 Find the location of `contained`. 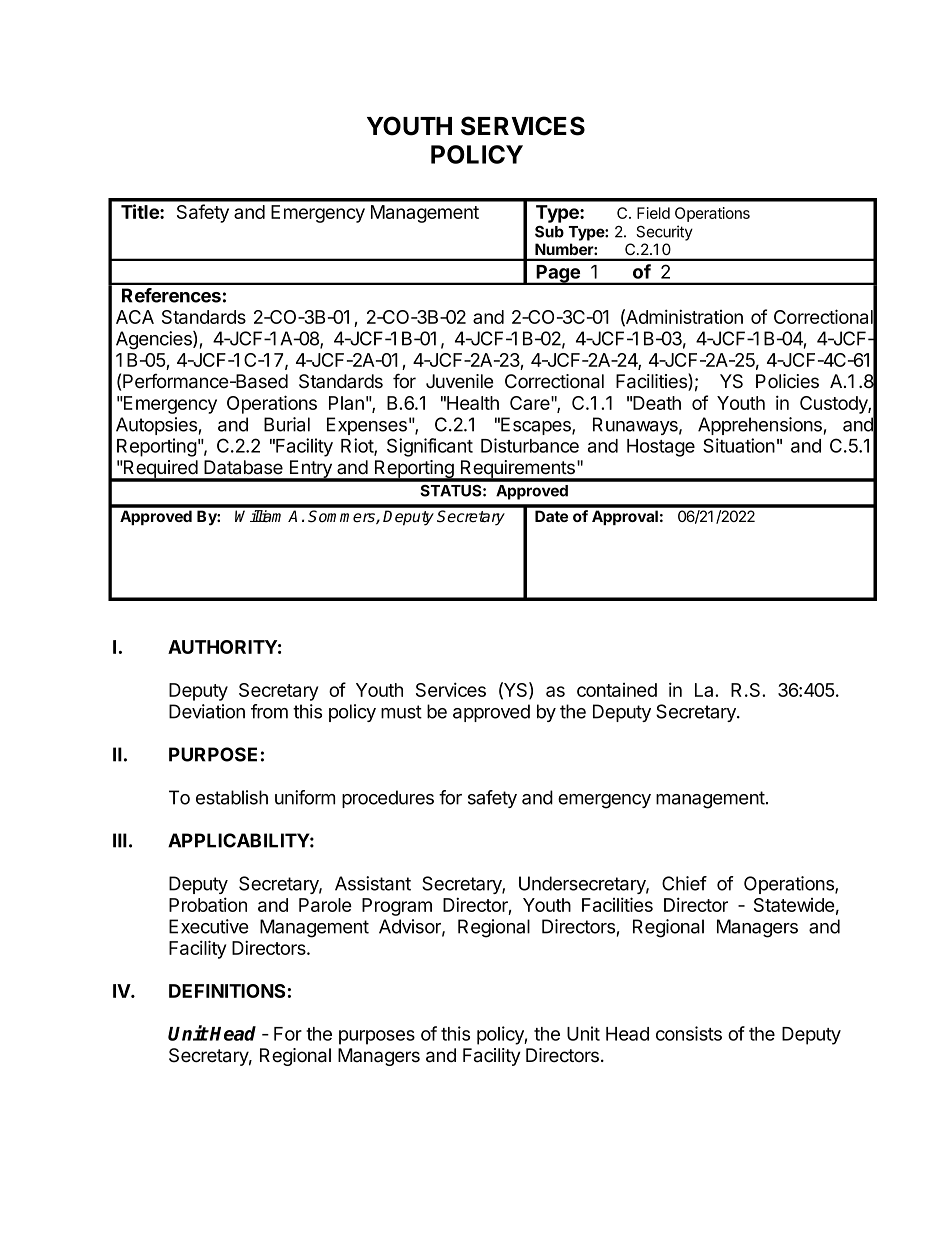

contained is located at coordinates (617, 690).
